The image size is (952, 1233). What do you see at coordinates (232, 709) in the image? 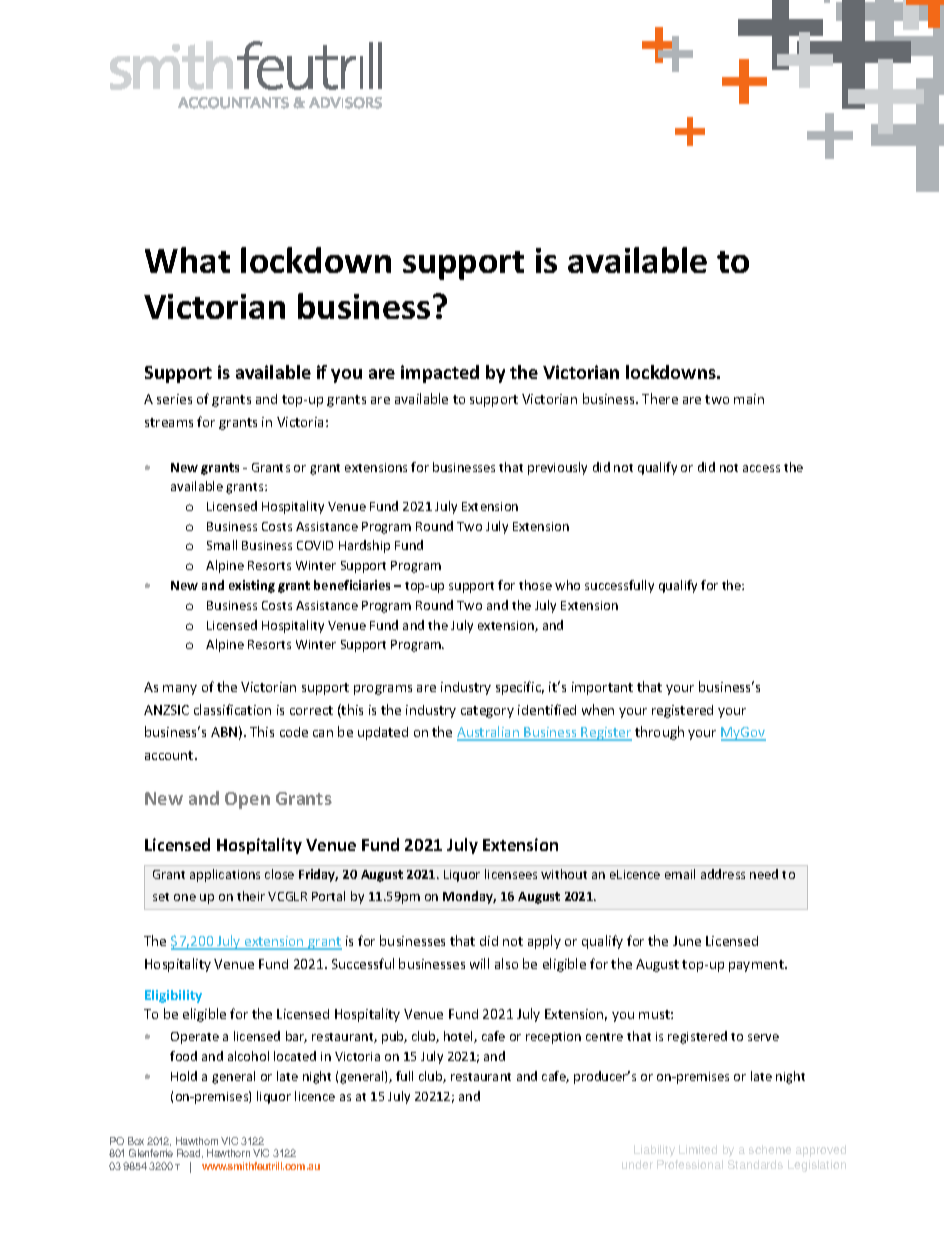
I see `classification` at bounding box center [232, 709].
